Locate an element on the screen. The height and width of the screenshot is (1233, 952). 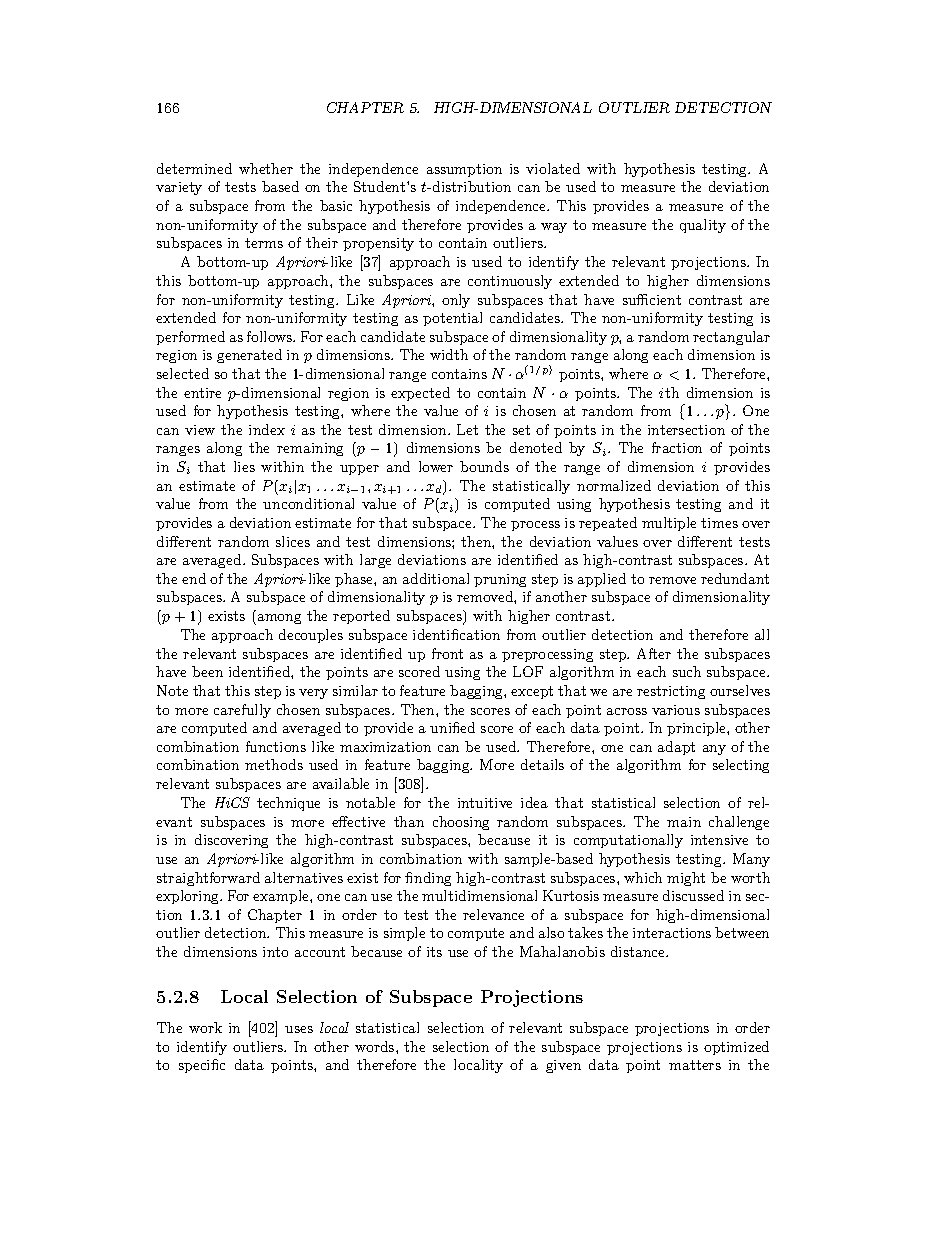
methods is located at coordinates (274, 764).
